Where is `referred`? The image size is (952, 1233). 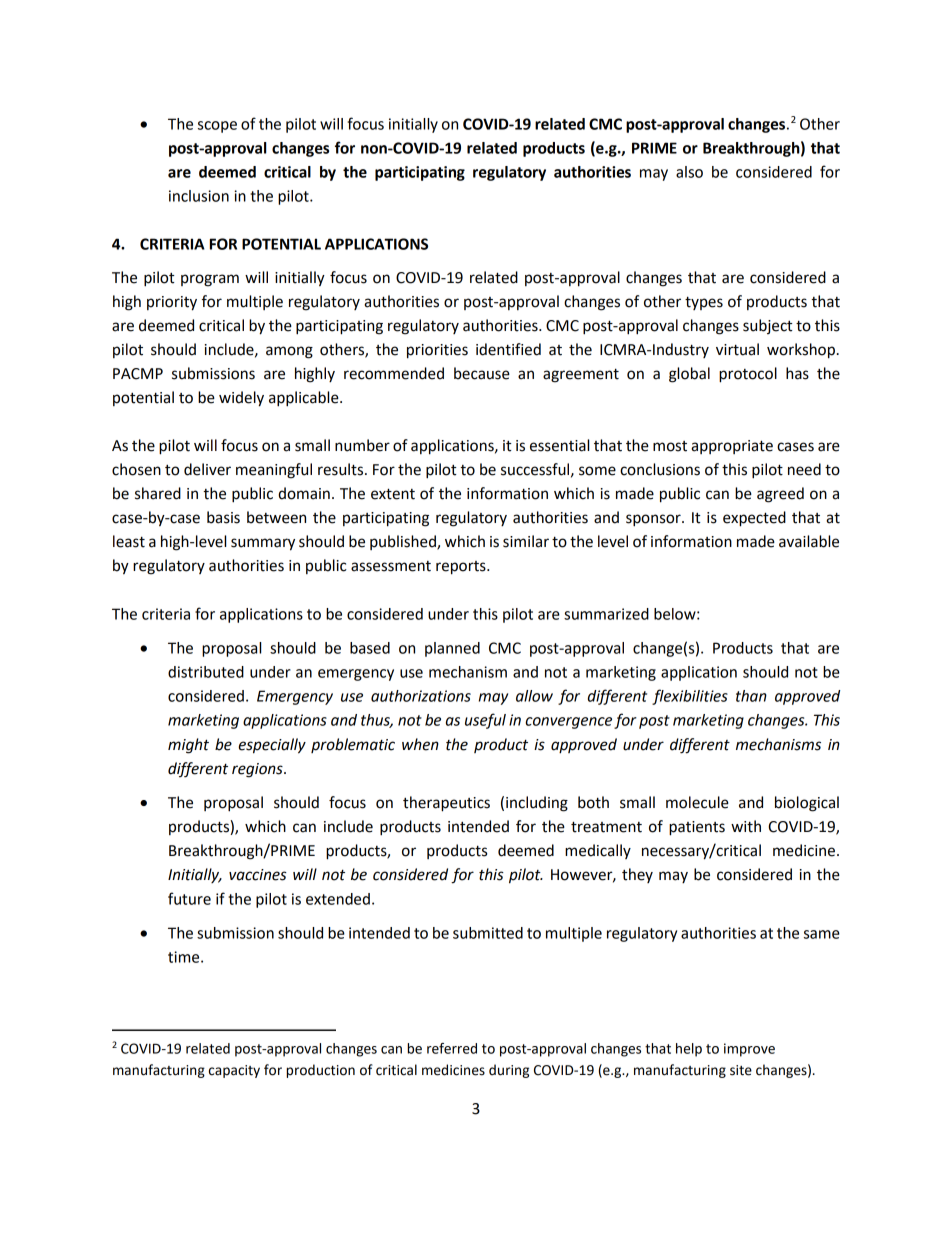
referred is located at coordinates (452, 1048).
